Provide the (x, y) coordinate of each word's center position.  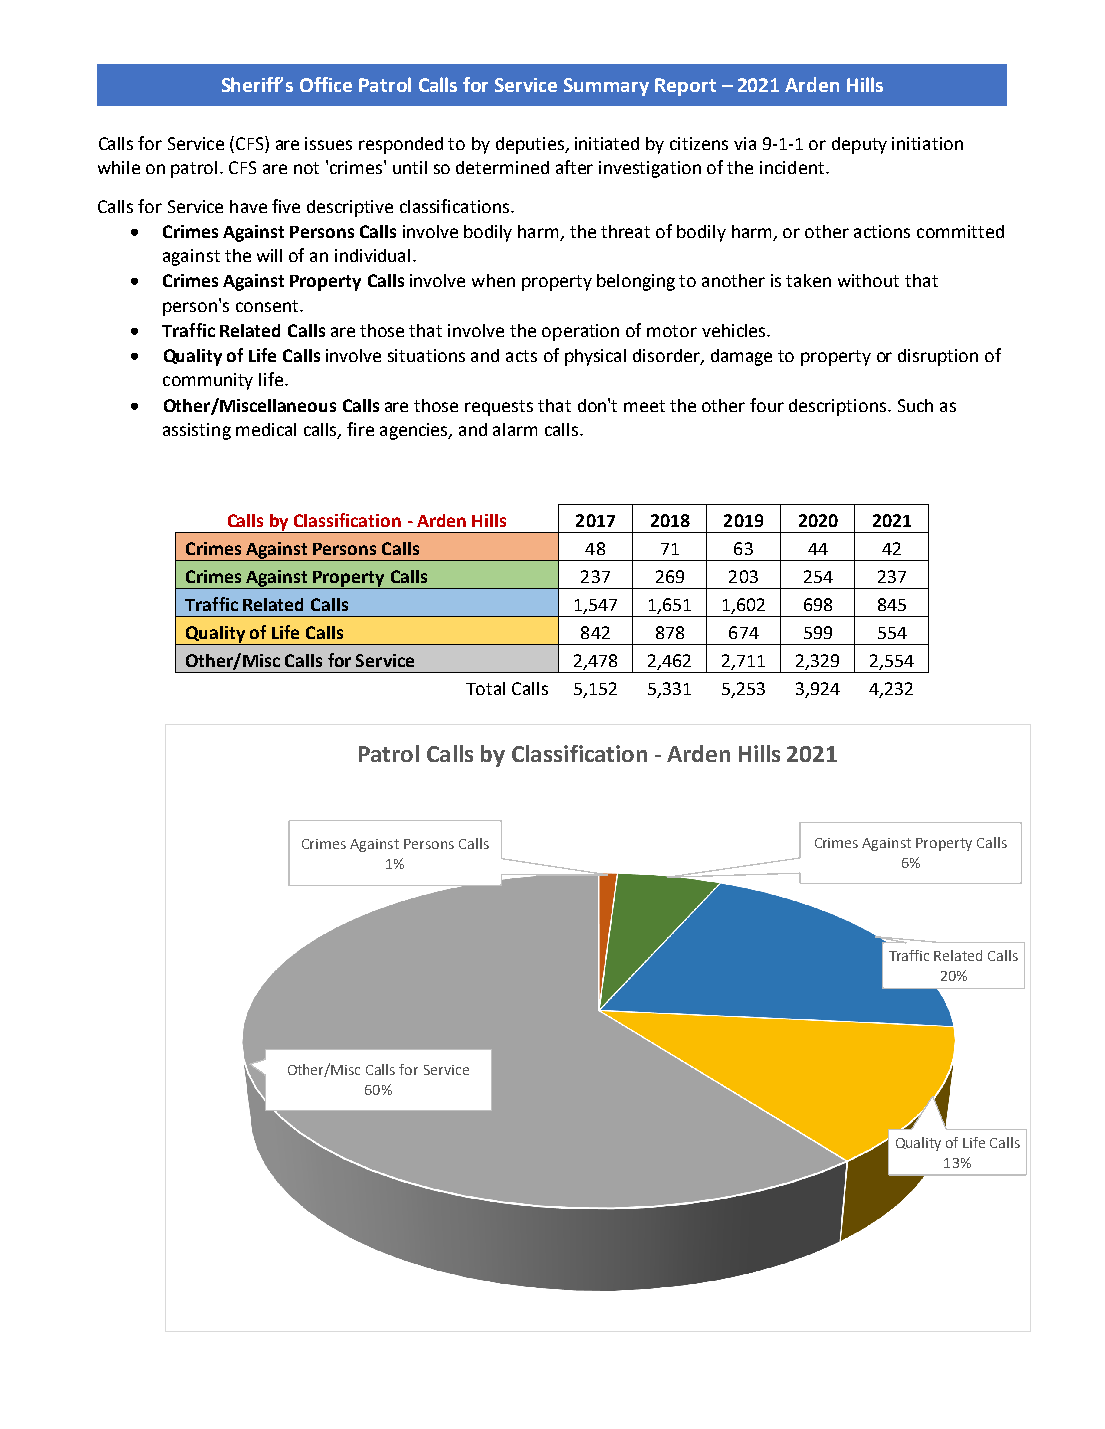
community (208, 381)
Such (915, 405)
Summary (606, 87)
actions (882, 231)
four (767, 405)
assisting (197, 431)
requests (499, 408)
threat (625, 231)
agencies (415, 431)
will (269, 255)
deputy (859, 145)
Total (485, 688)
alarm (515, 429)
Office (326, 84)
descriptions (839, 407)
